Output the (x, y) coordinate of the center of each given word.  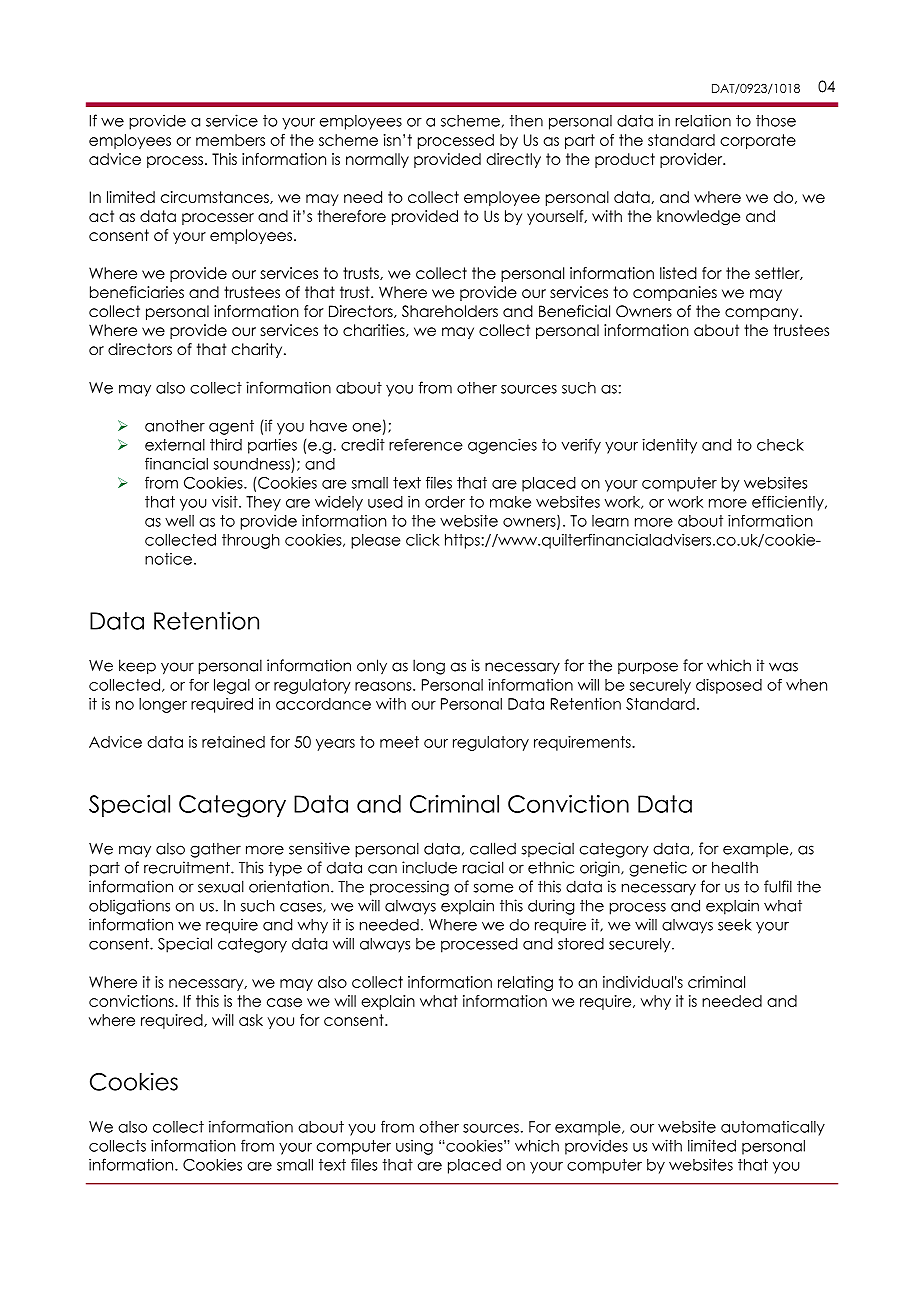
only (372, 666)
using (414, 1147)
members (230, 140)
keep (137, 667)
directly (513, 160)
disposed (729, 686)
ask (251, 1020)
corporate (758, 141)
